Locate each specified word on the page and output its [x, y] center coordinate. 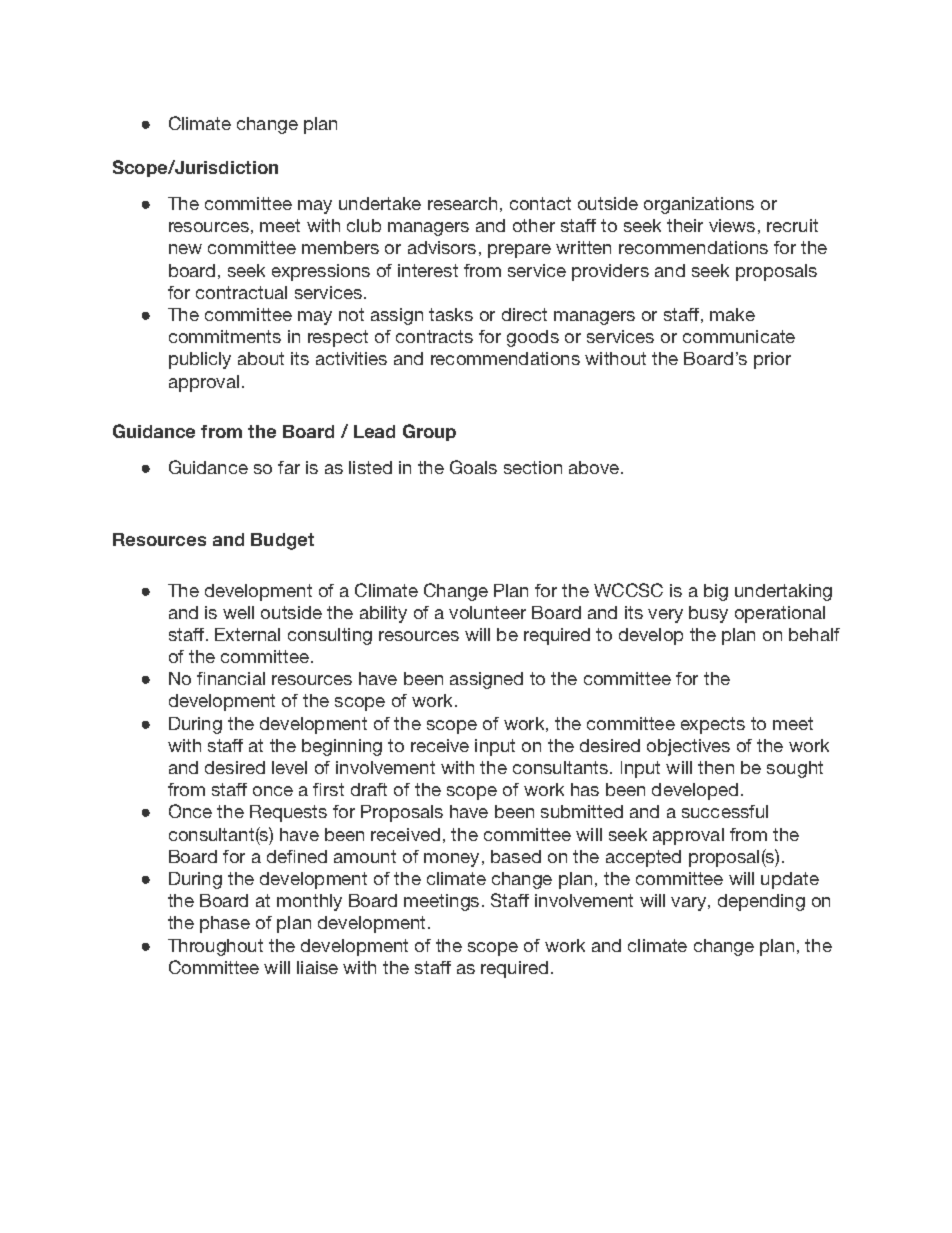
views [732, 225]
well [238, 612]
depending [761, 902]
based [516, 856]
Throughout [215, 947]
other [534, 225]
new [185, 249]
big [716, 592]
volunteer [487, 612]
